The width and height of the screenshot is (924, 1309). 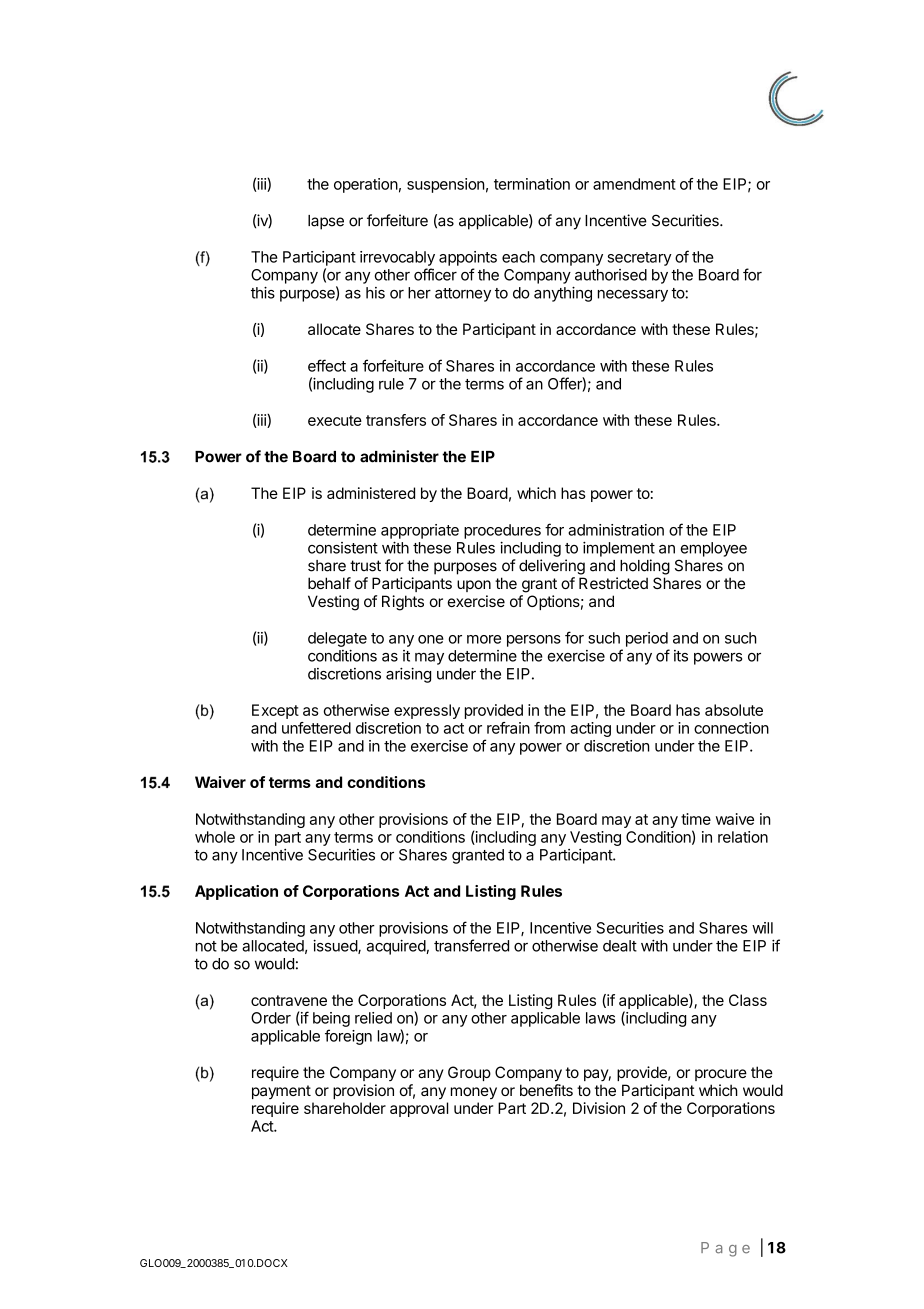 What do you see at coordinates (446, 185) in the screenshot?
I see `suspension` at bounding box center [446, 185].
